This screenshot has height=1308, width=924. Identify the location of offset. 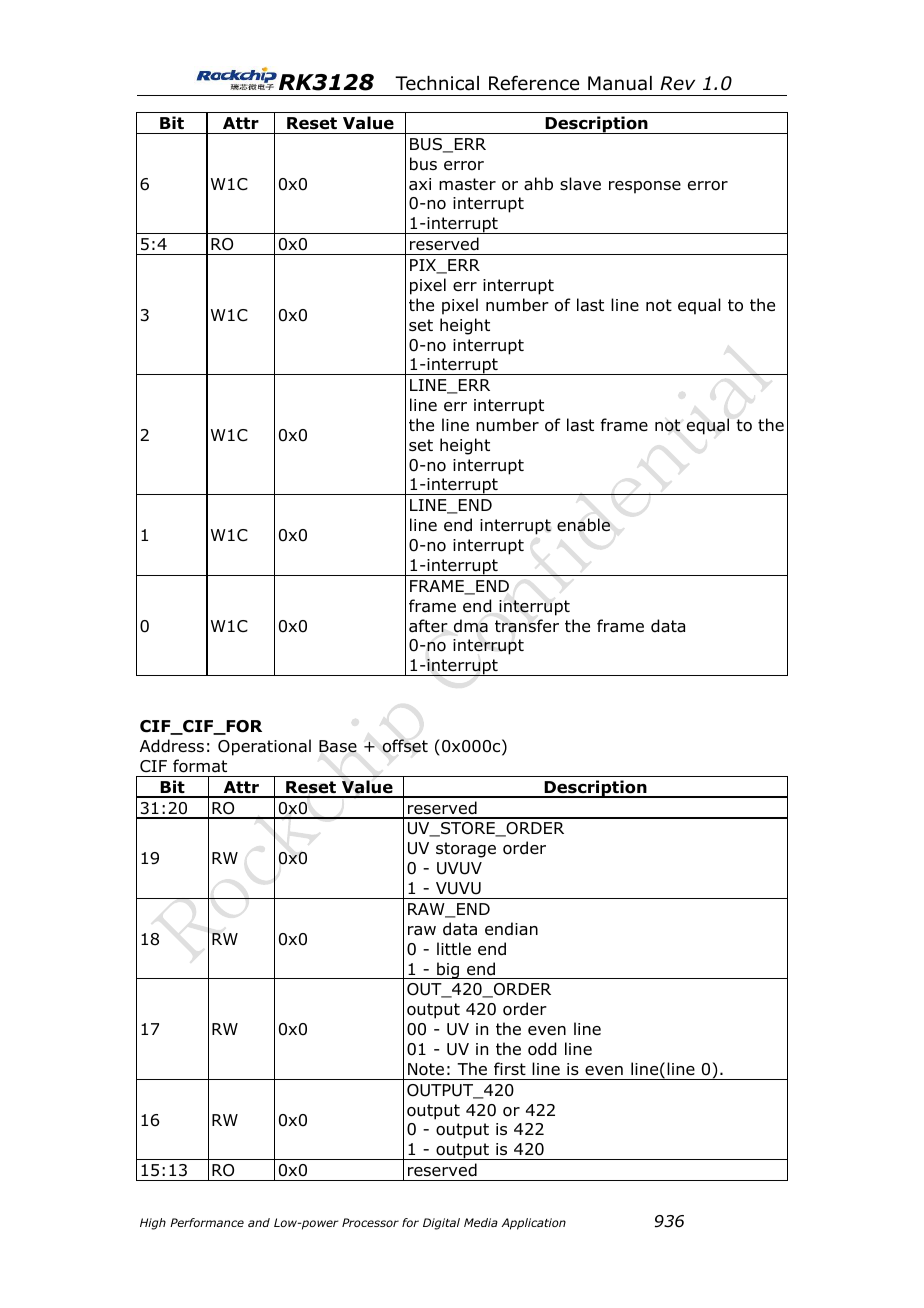
(405, 746).
